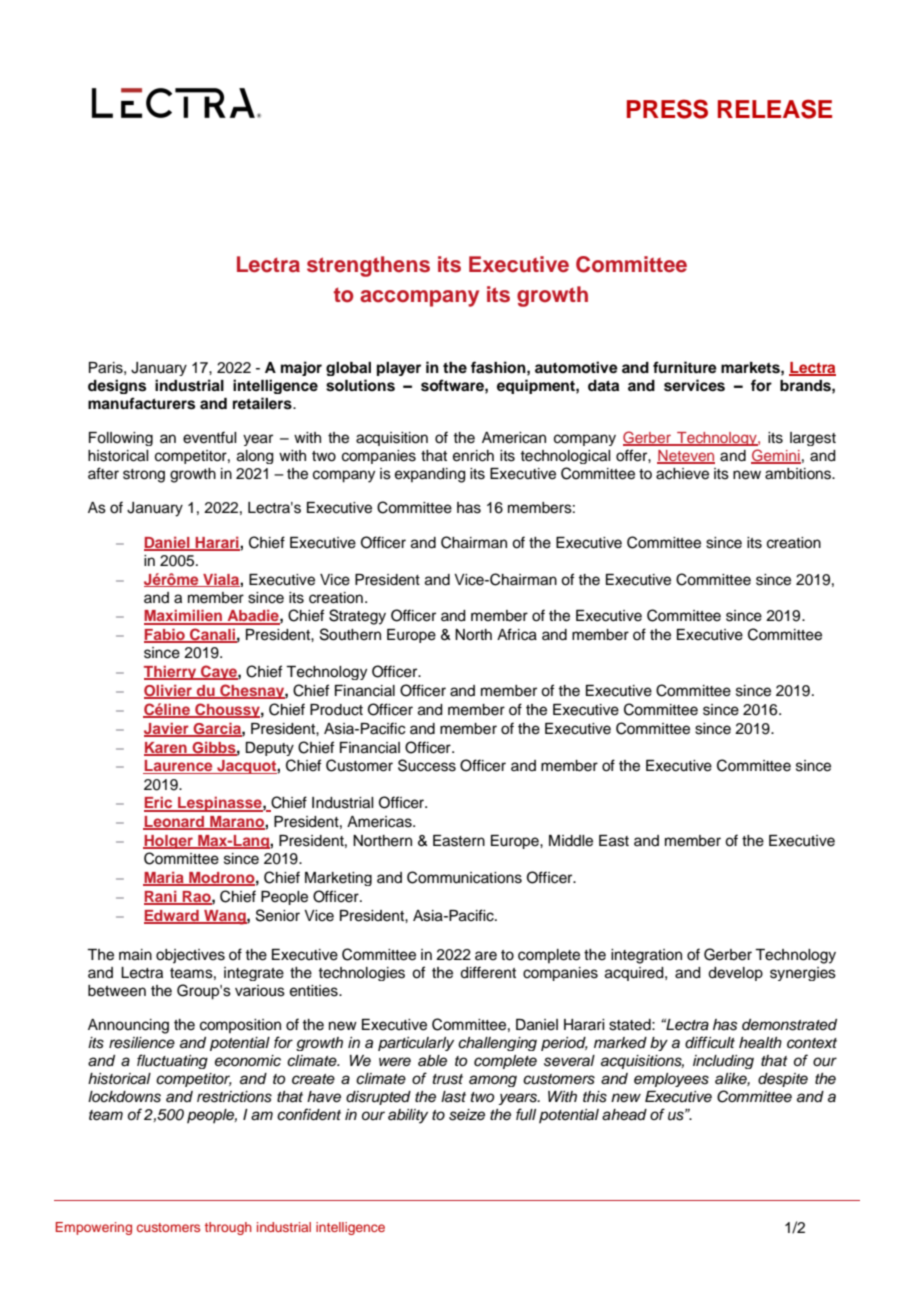  I want to click on manufacturers, so click(141, 403).
